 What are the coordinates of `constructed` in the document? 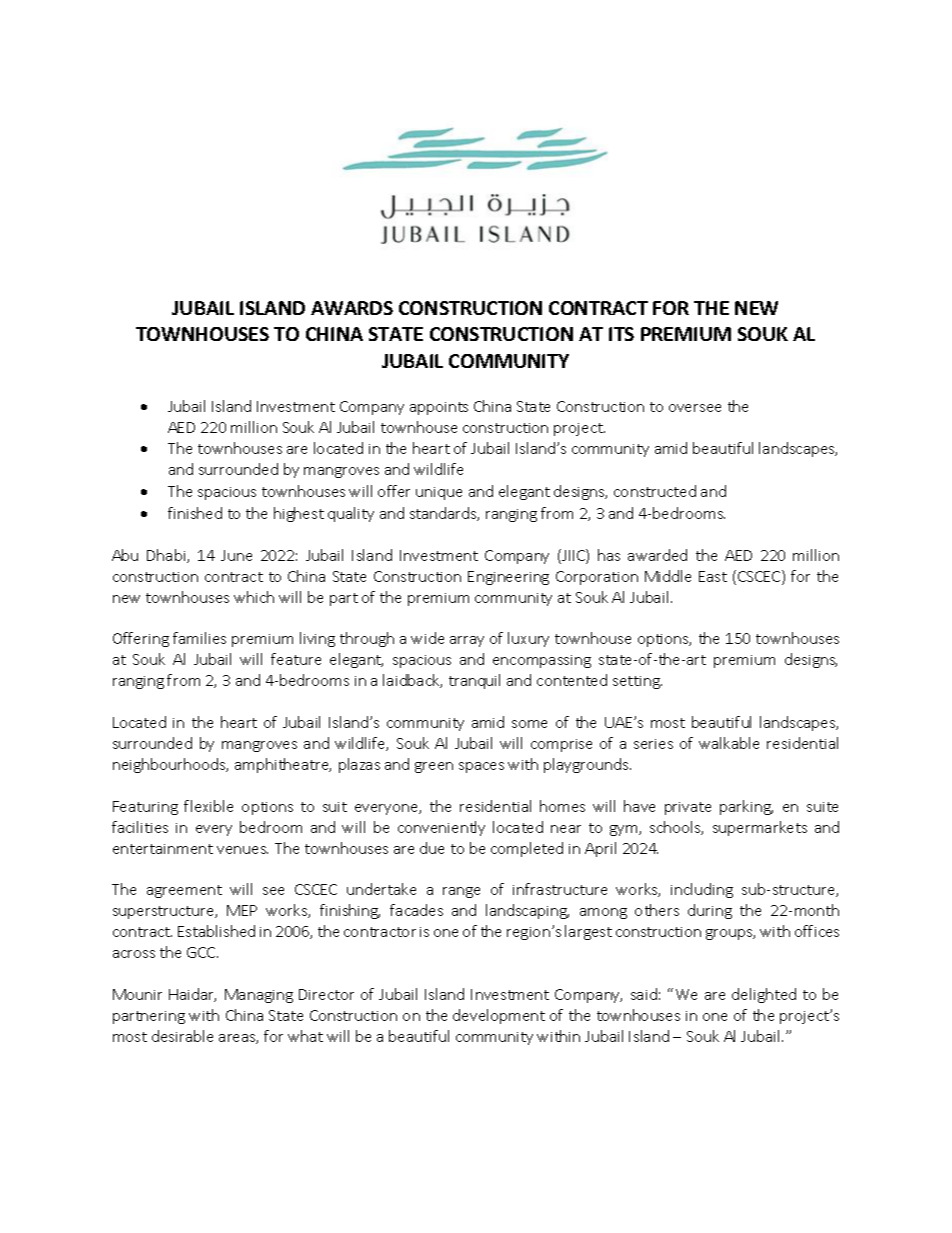 It's located at (655, 491).
